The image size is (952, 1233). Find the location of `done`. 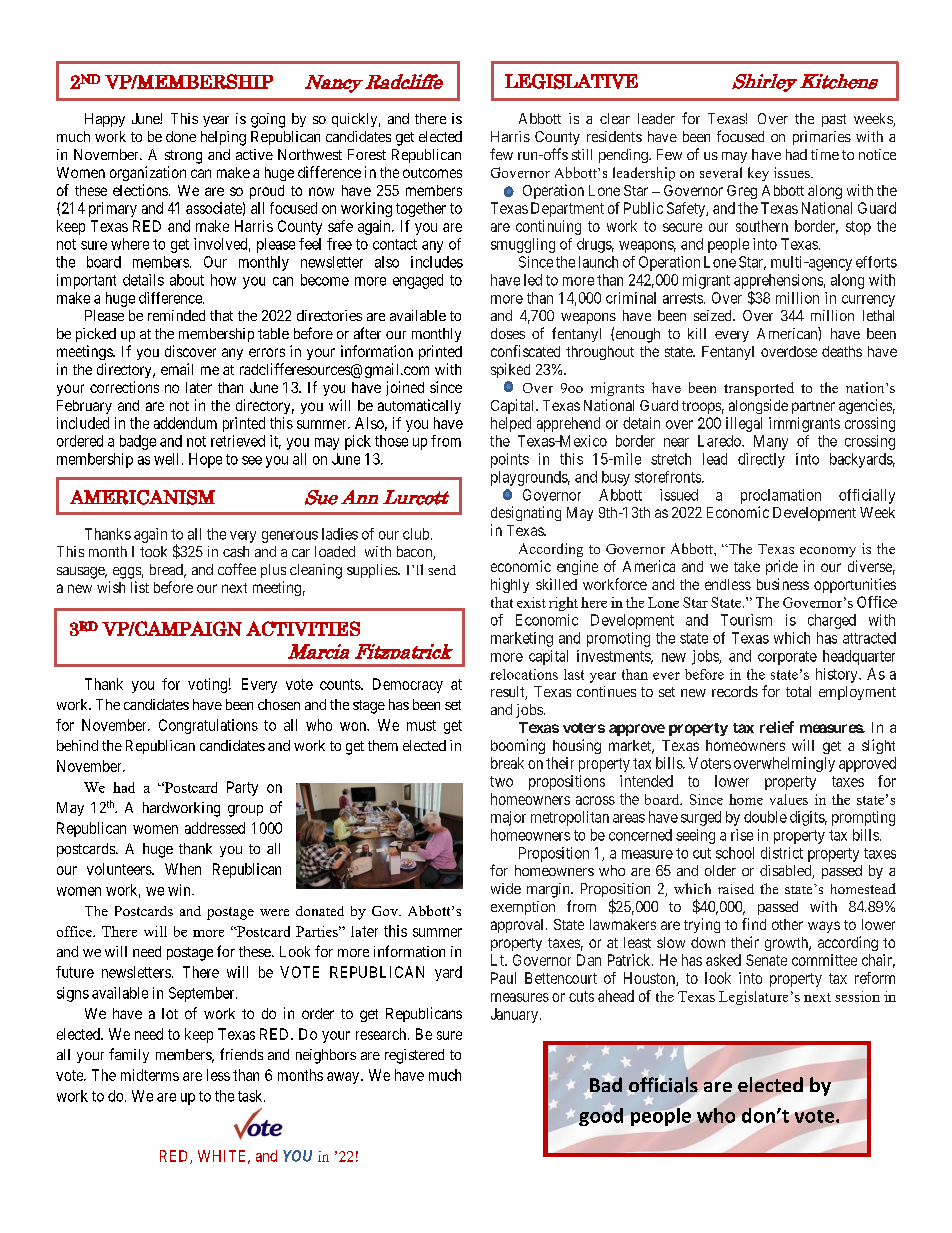

done is located at coordinates (181, 136).
